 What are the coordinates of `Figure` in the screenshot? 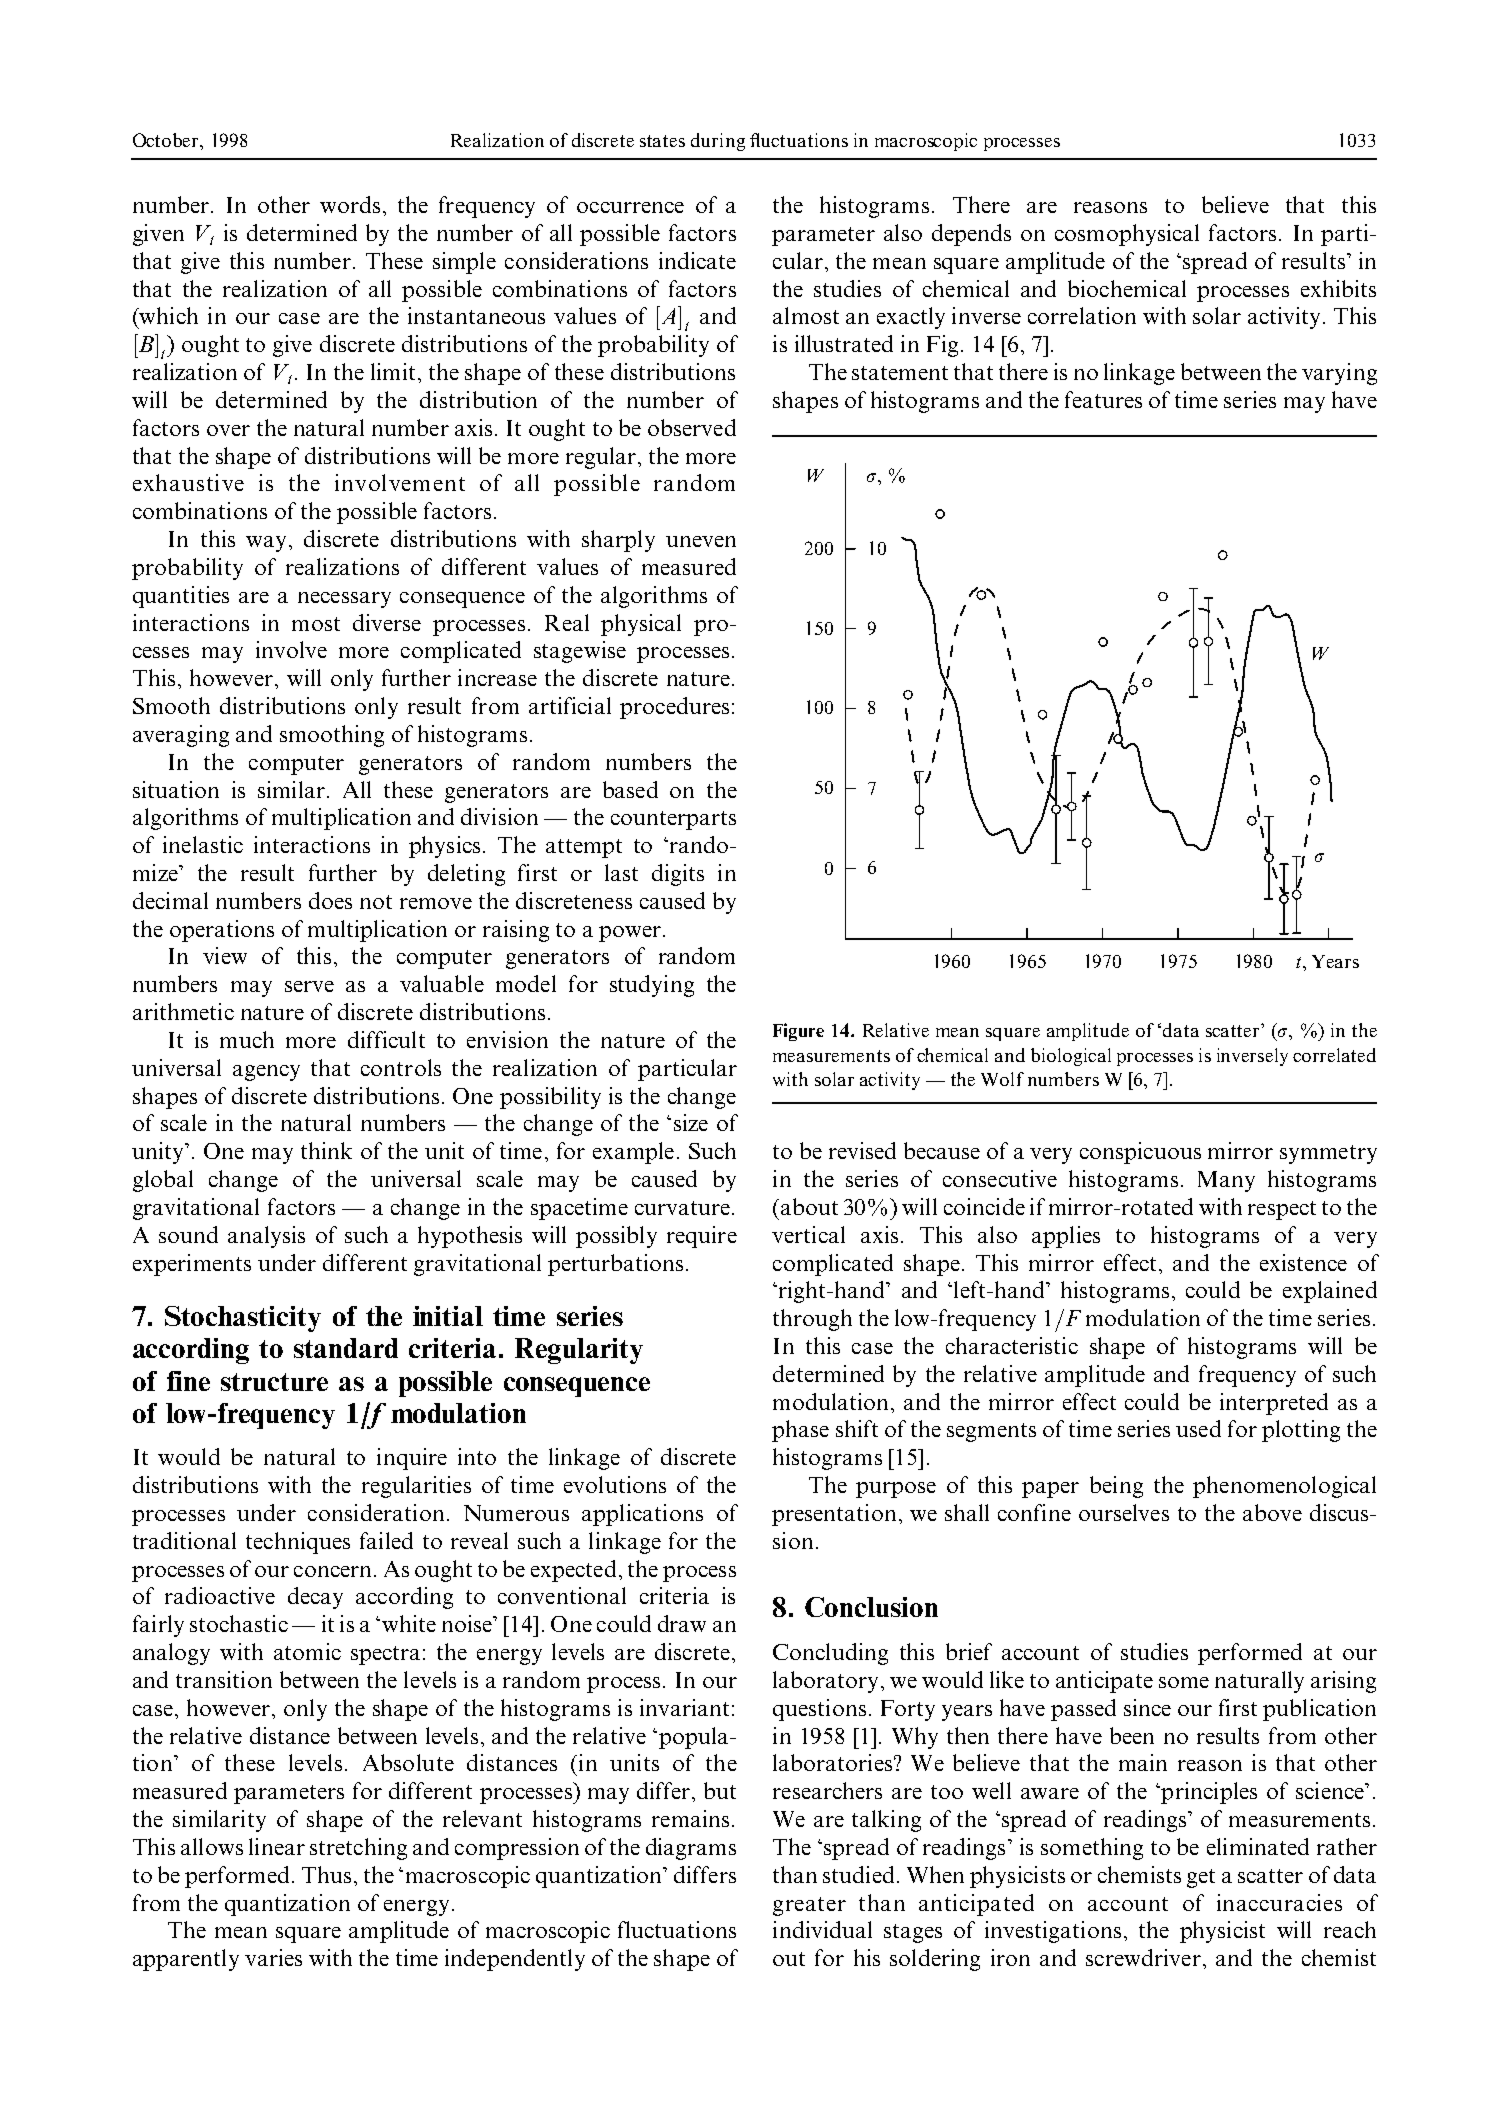 It's located at (798, 1032).
